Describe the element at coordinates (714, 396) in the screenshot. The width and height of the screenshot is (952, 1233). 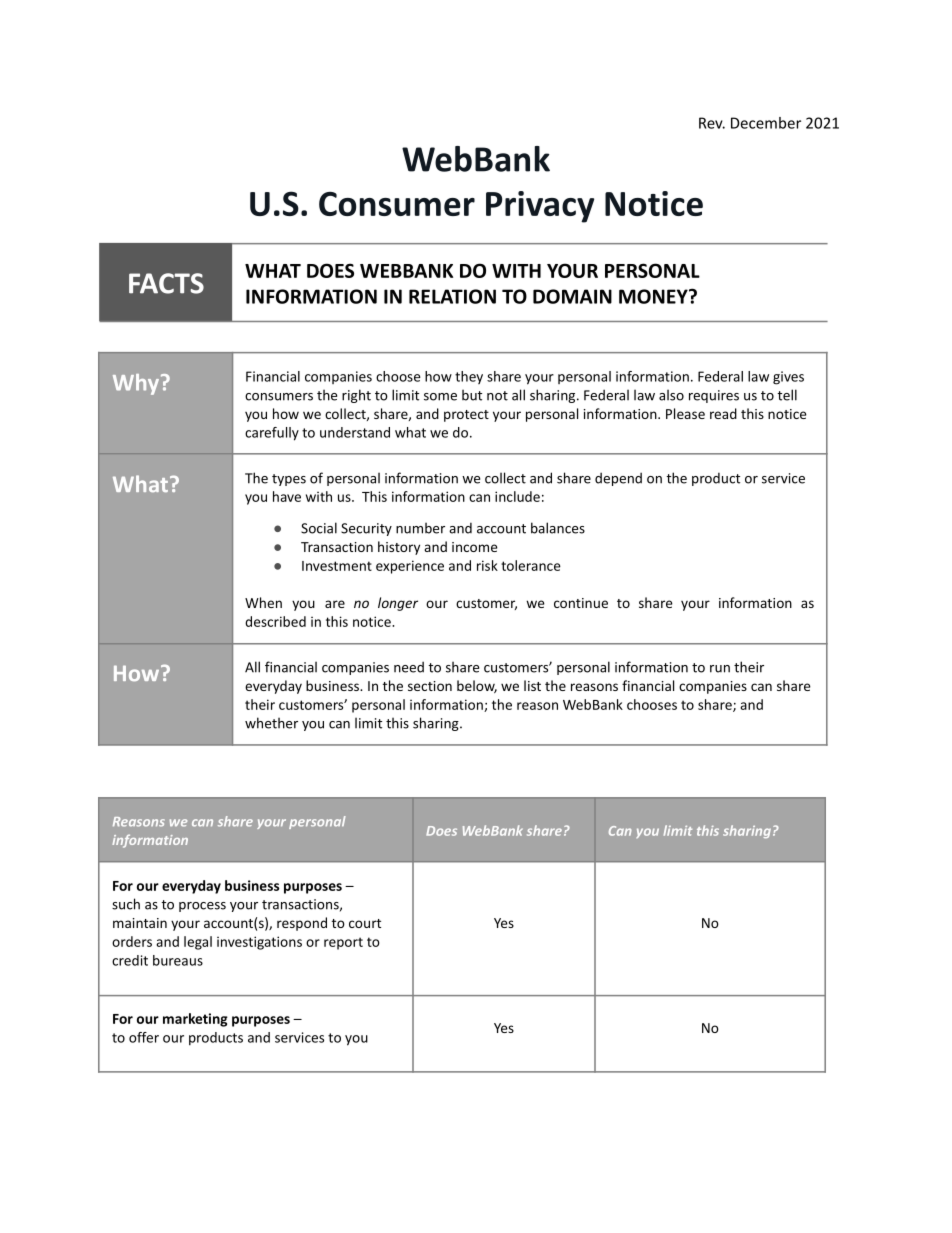
I see `requires` at that location.
